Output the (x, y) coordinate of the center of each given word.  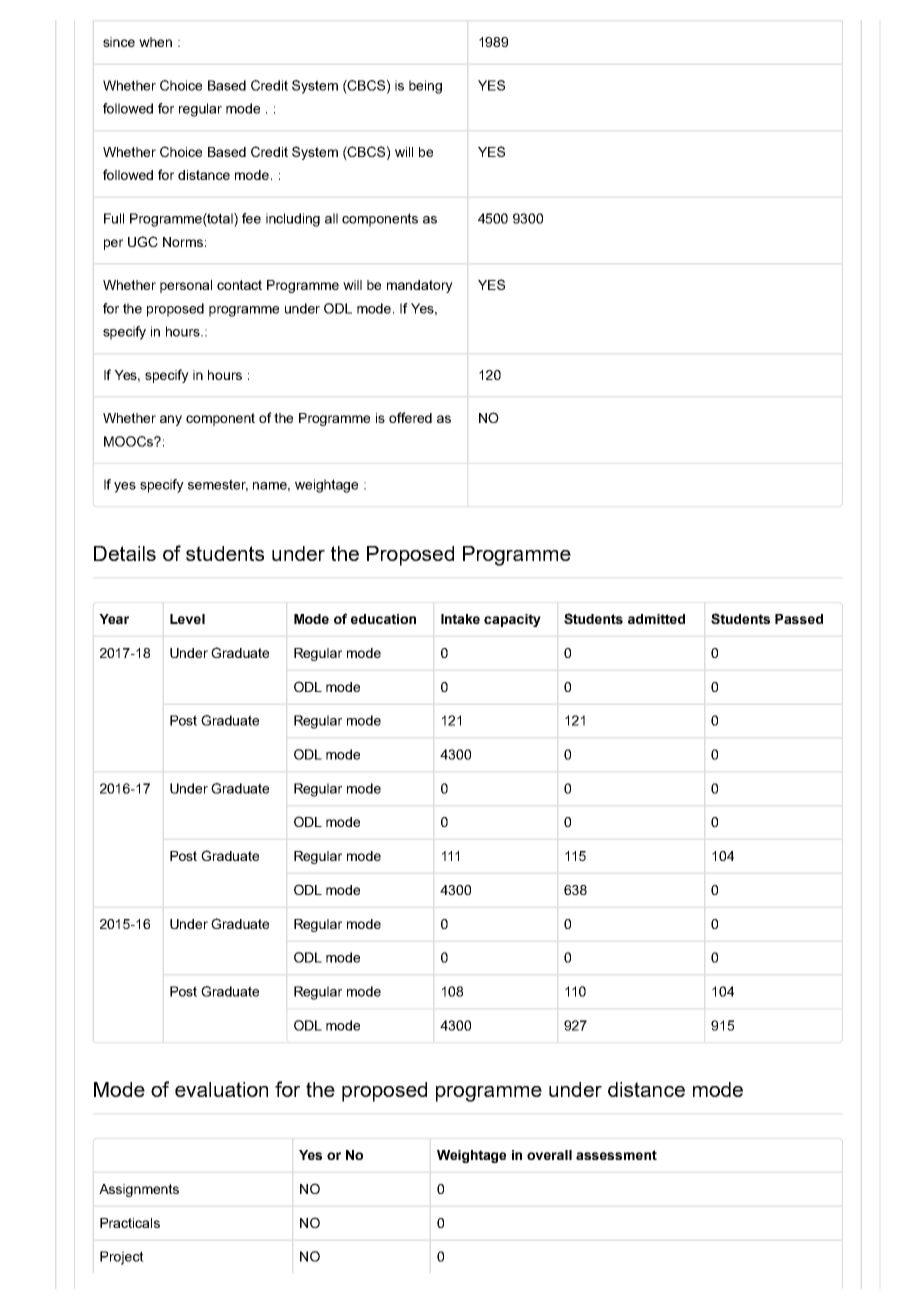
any (171, 420)
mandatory (420, 286)
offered (410, 417)
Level (187, 619)
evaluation (221, 1089)
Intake (460, 619)
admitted (656, 619)
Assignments (139, 1190)
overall (549, 1155)
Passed (799, 619)
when (155, 42)
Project (122, 1258)
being (425, 87)
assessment (616, 1155)
